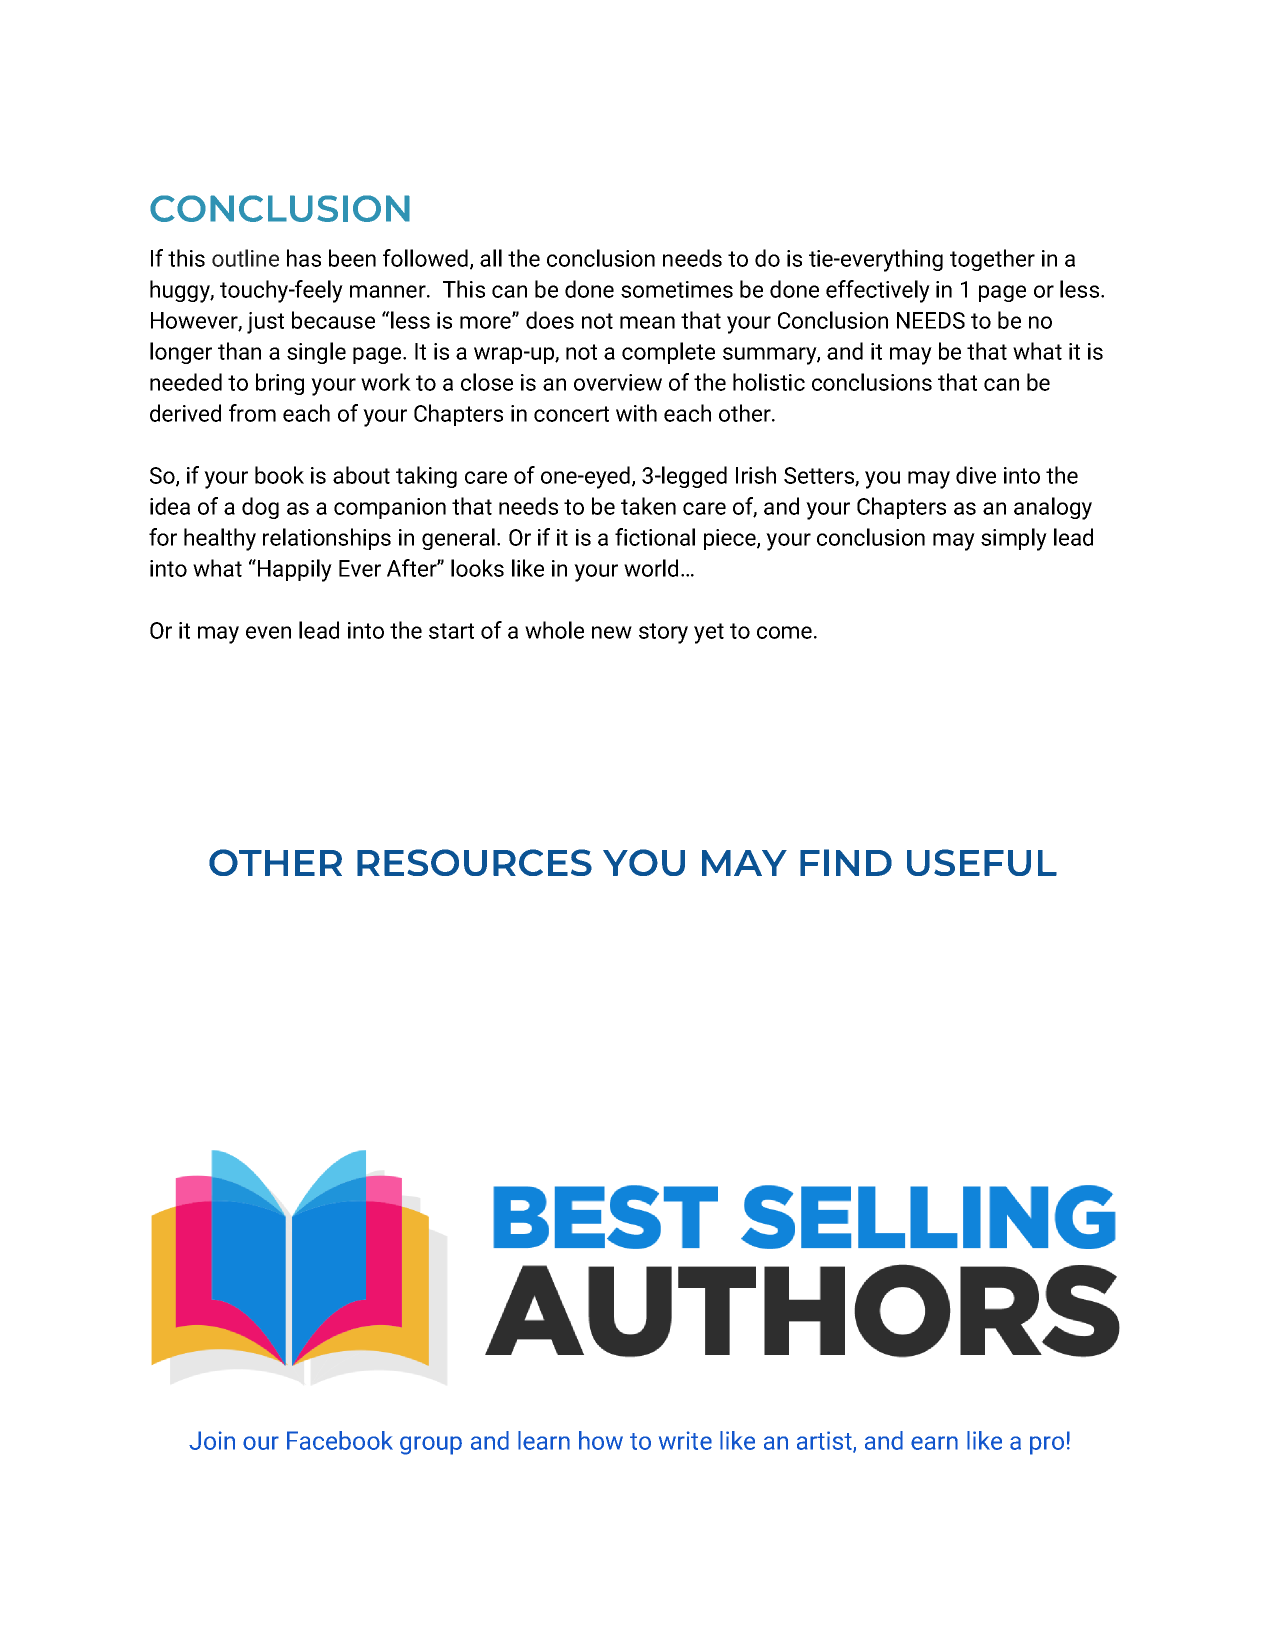 This document has width=1265, height=1637. What do you see at coordinates (878, 291) in the document?
I see `effectively` at bounding box center [878, 291].
